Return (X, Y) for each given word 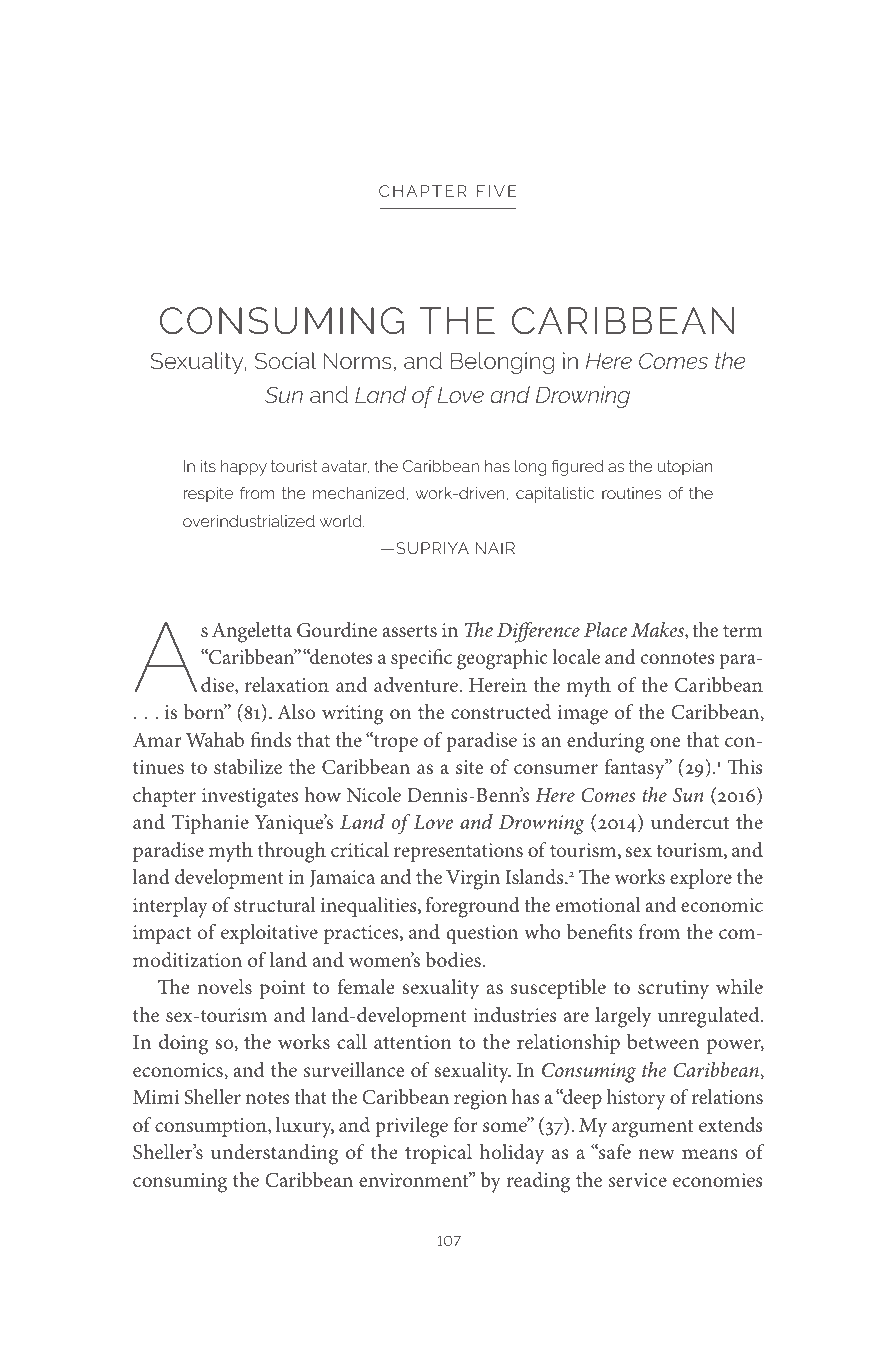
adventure (417, 684)
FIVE (497, 191)
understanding (274, 1154)
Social (286, 360)
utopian (685, 468)
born (205, 711)
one (665, 742)
